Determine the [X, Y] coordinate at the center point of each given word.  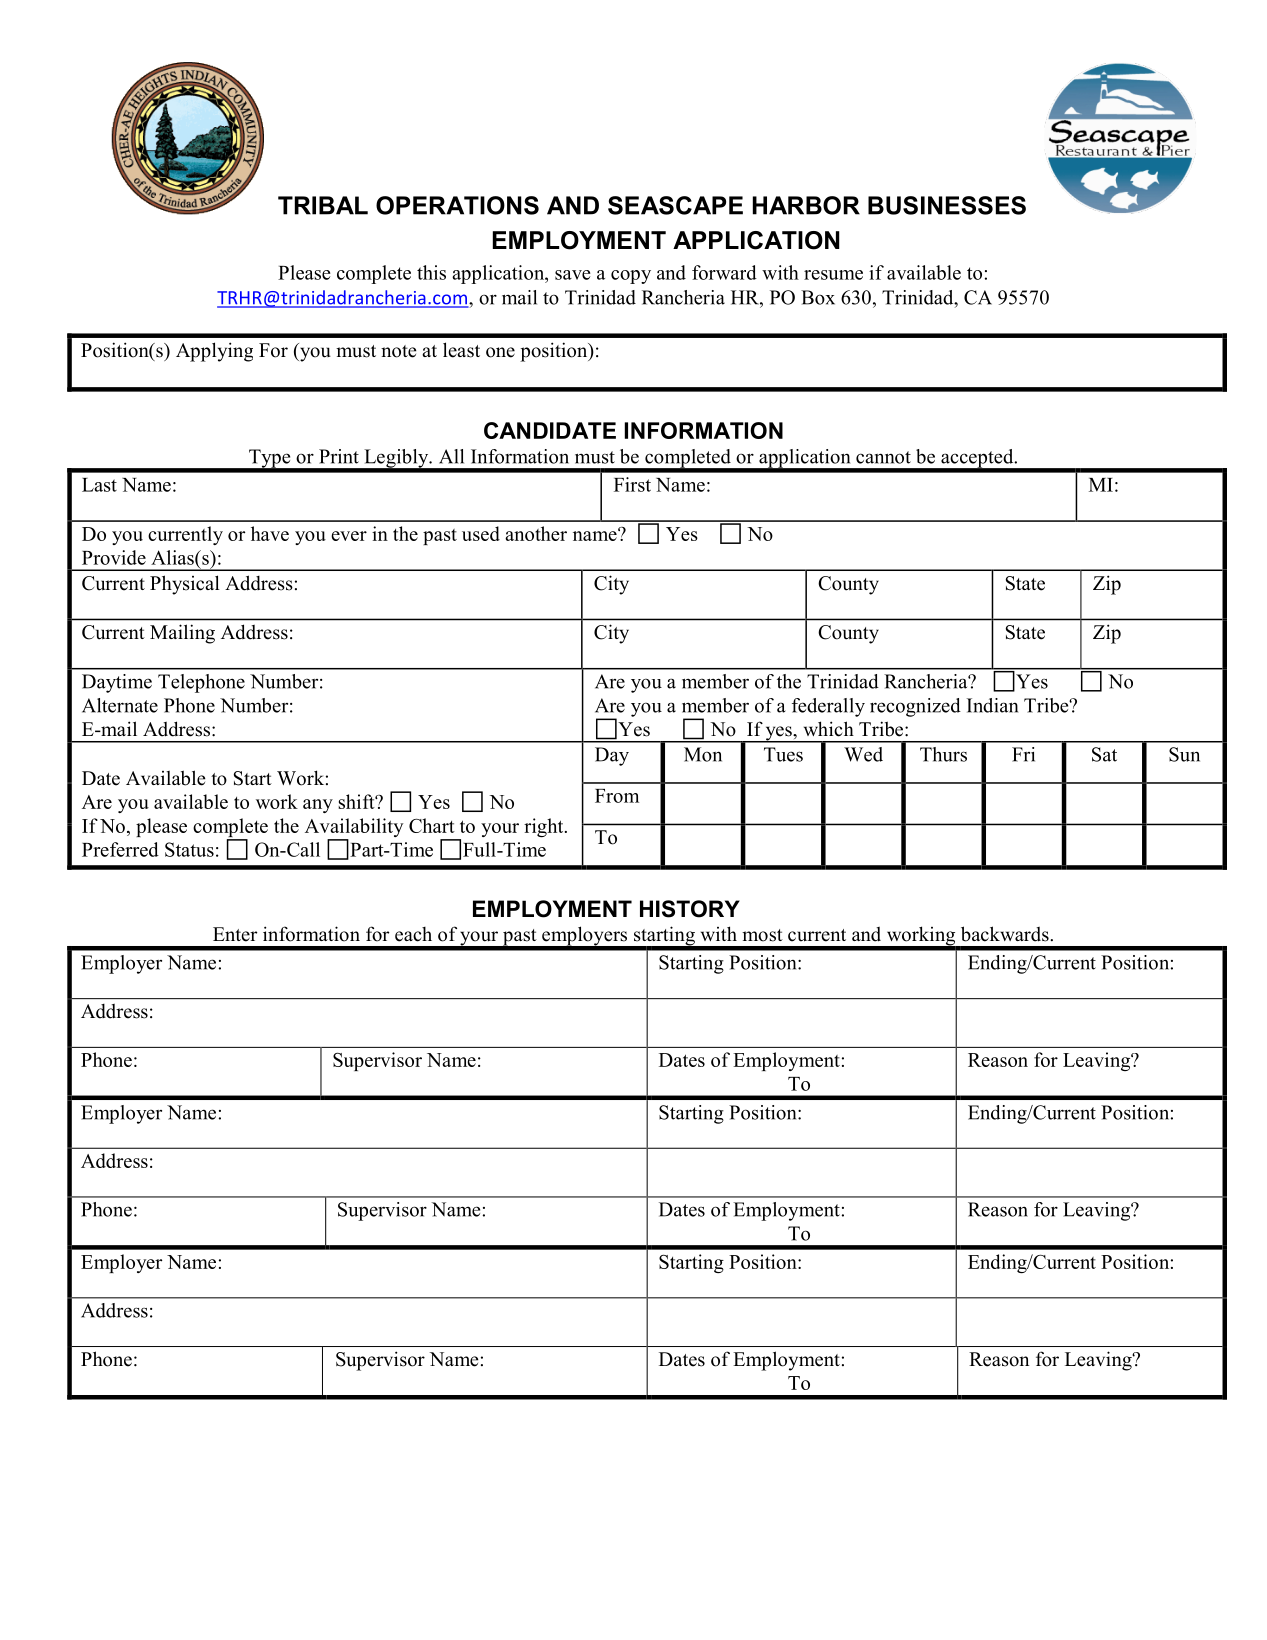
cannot [883, 457]
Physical [185, 585]
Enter [235, 934]
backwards [1005, 934]
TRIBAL [323, 205]
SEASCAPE [675, 205]
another [536, 533]
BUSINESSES [947, 205]
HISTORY [690, 909]
